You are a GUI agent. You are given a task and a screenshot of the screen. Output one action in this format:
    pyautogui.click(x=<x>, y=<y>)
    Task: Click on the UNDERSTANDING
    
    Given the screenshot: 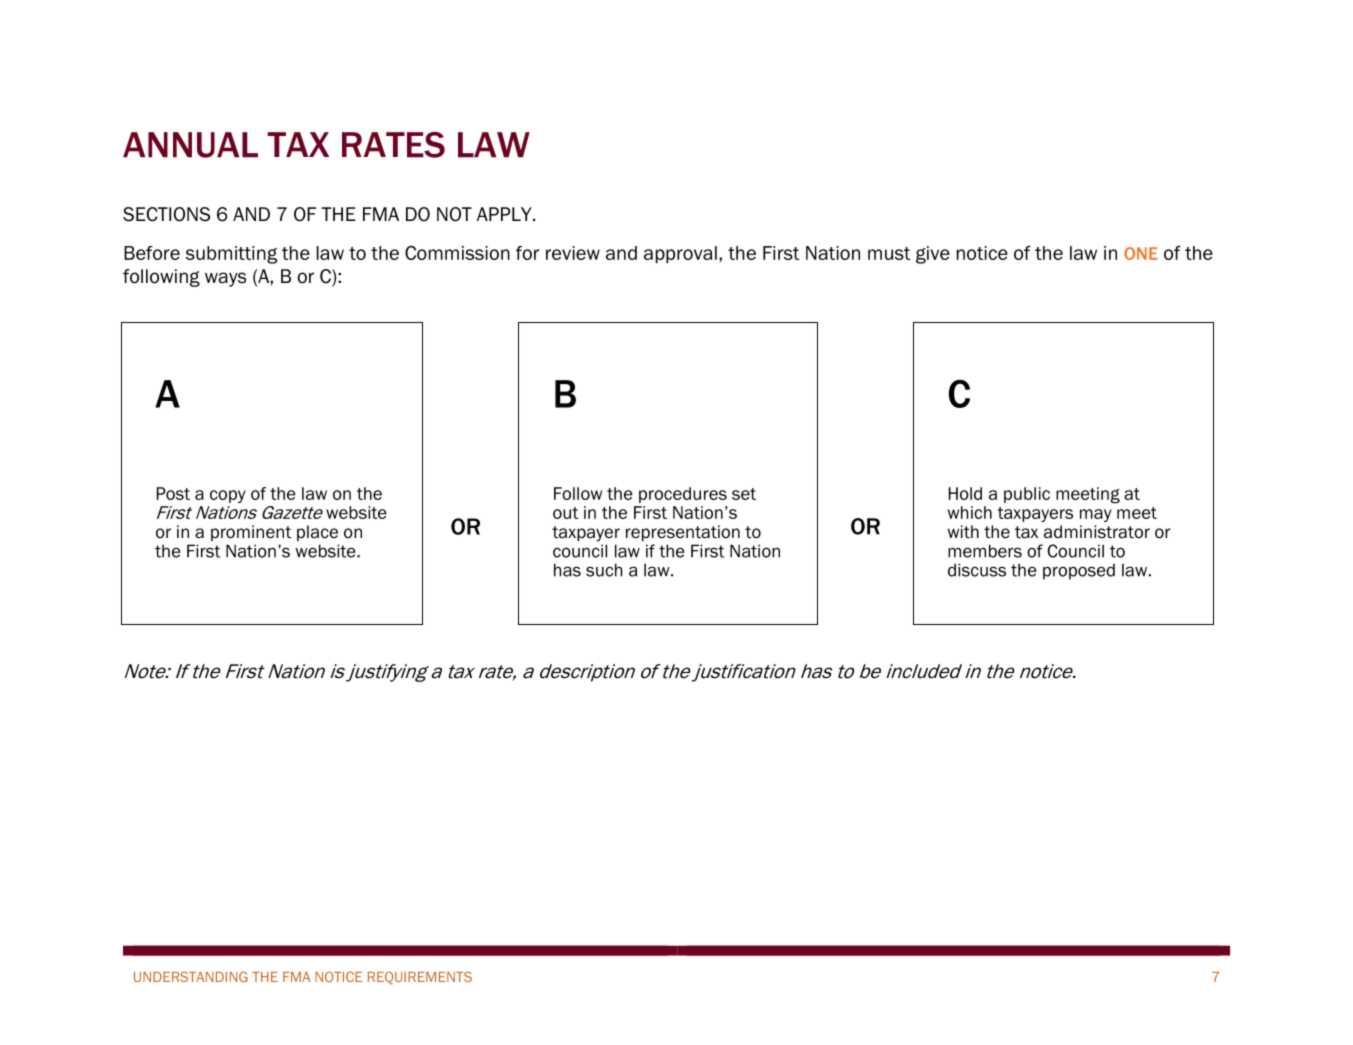 What is the action you would take?
    pyautogui.click(x=191, y=976)
